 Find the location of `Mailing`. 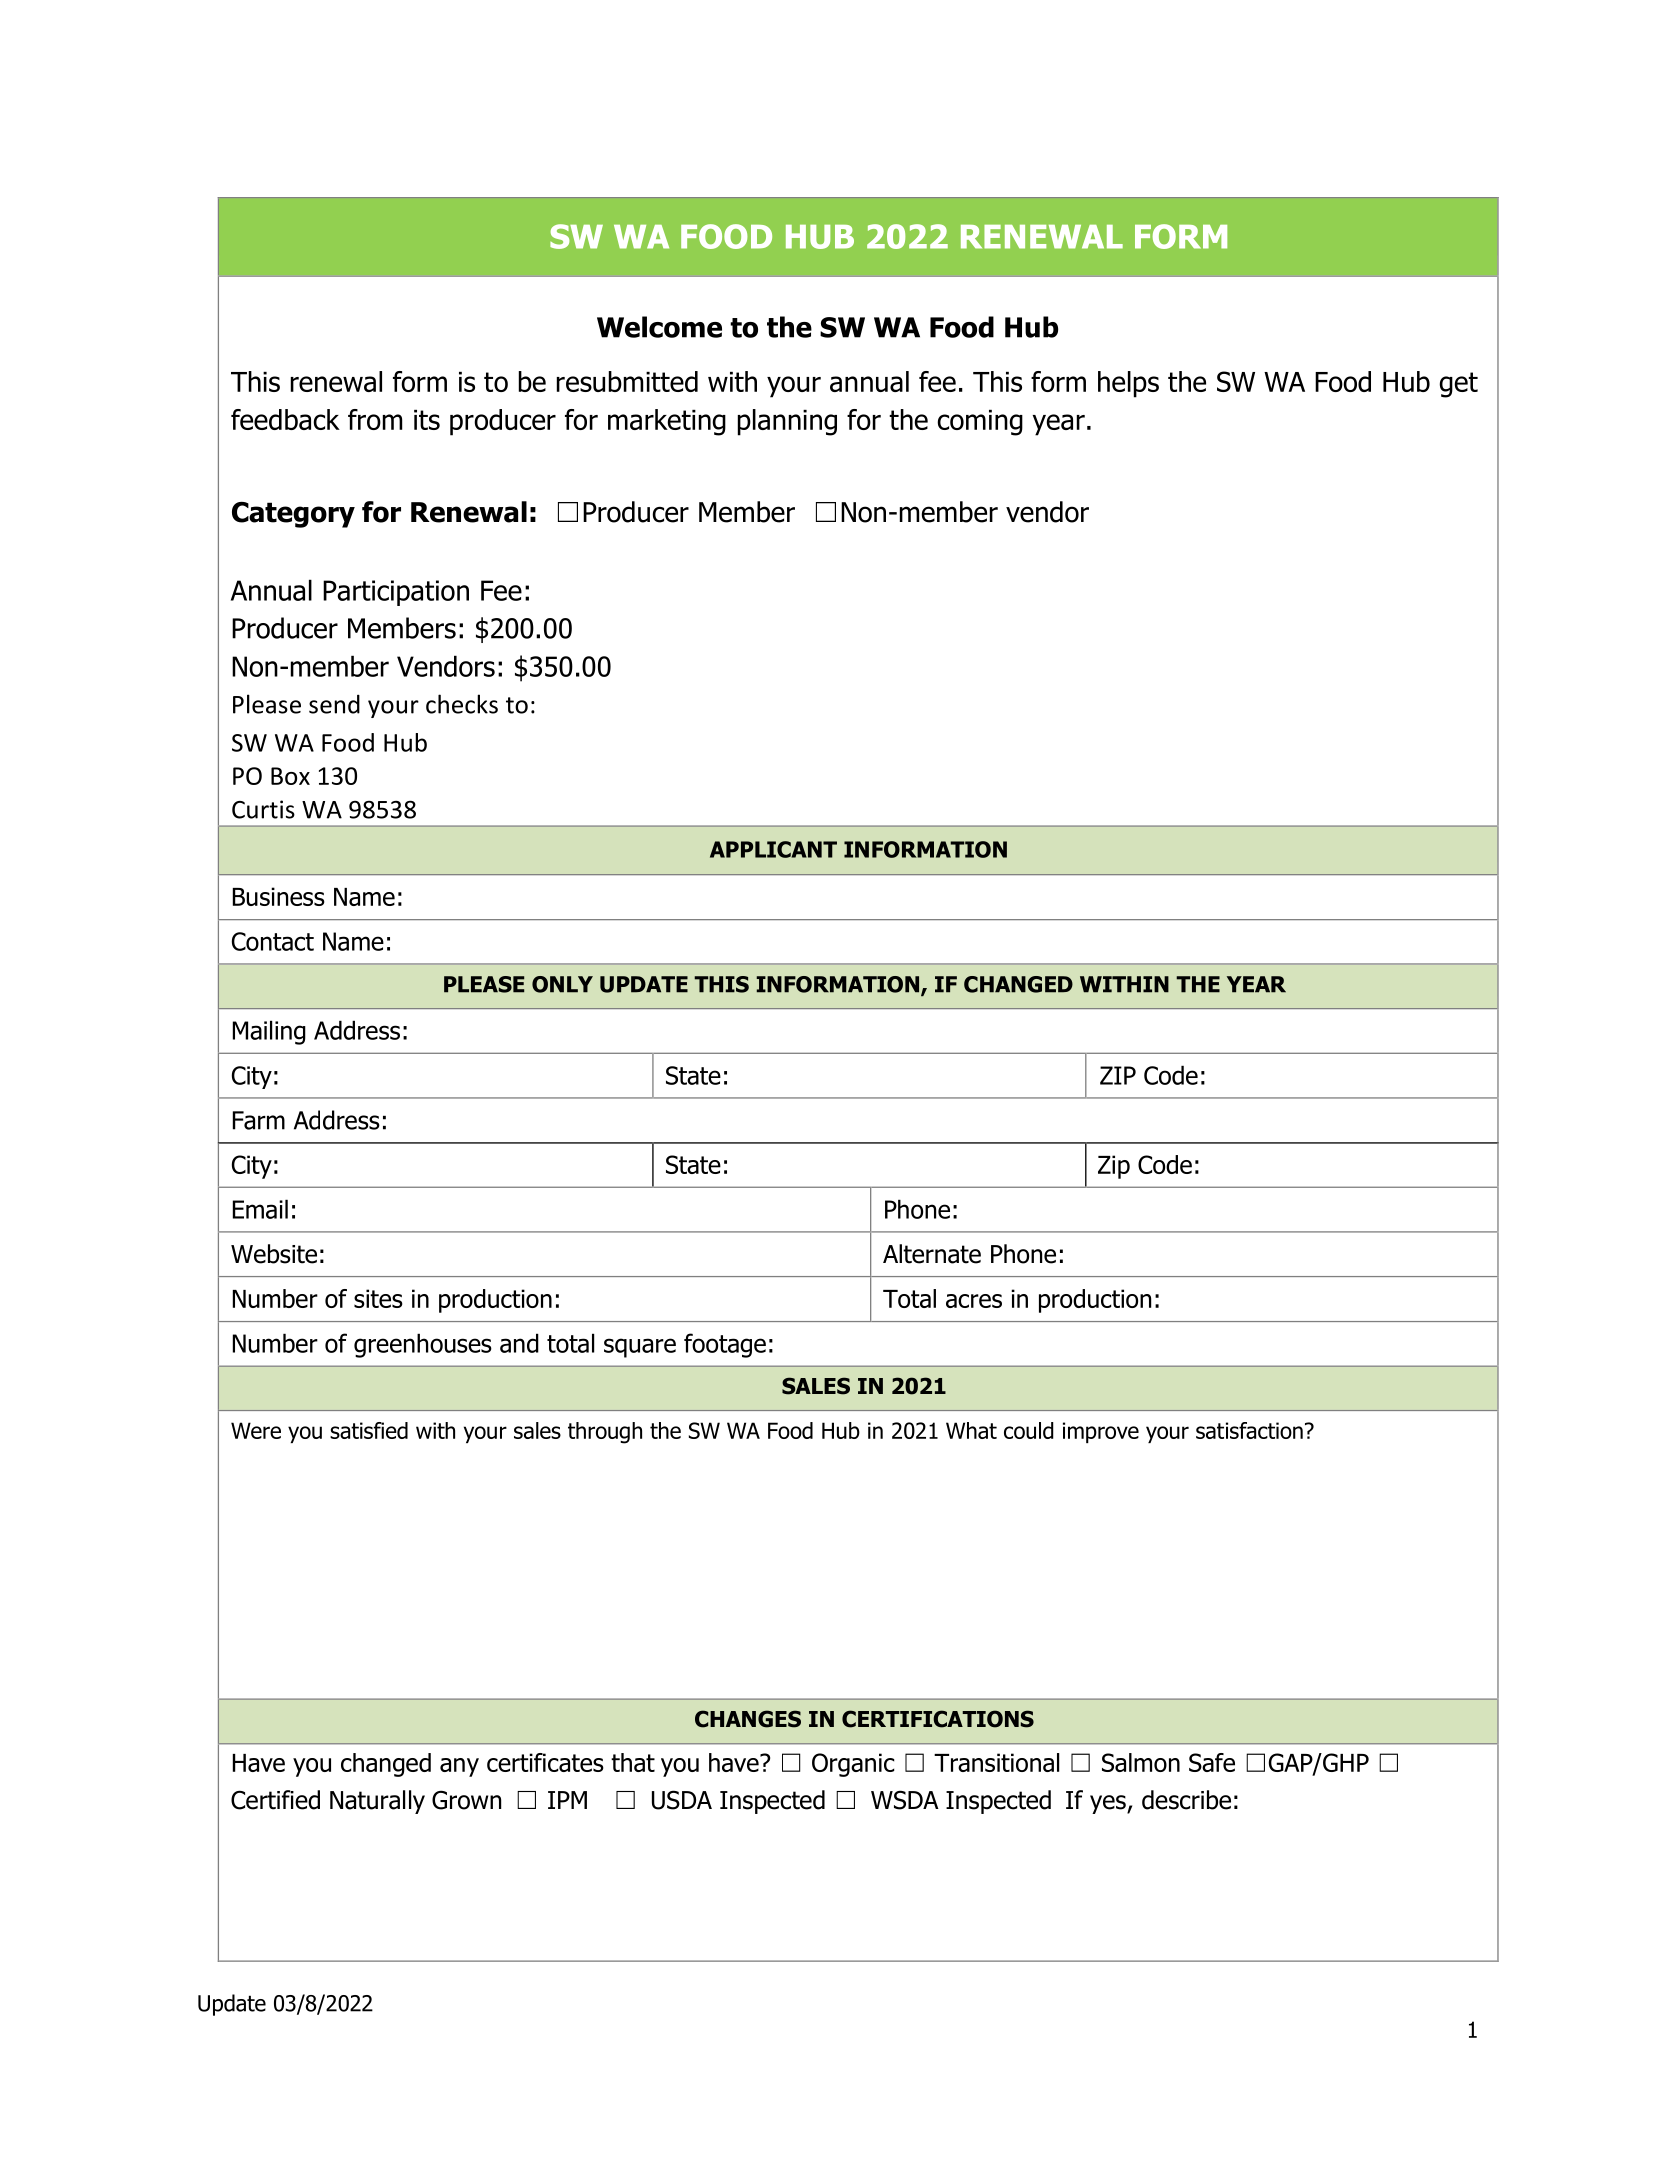

Mailing is located at coordinates (269, 1032).
